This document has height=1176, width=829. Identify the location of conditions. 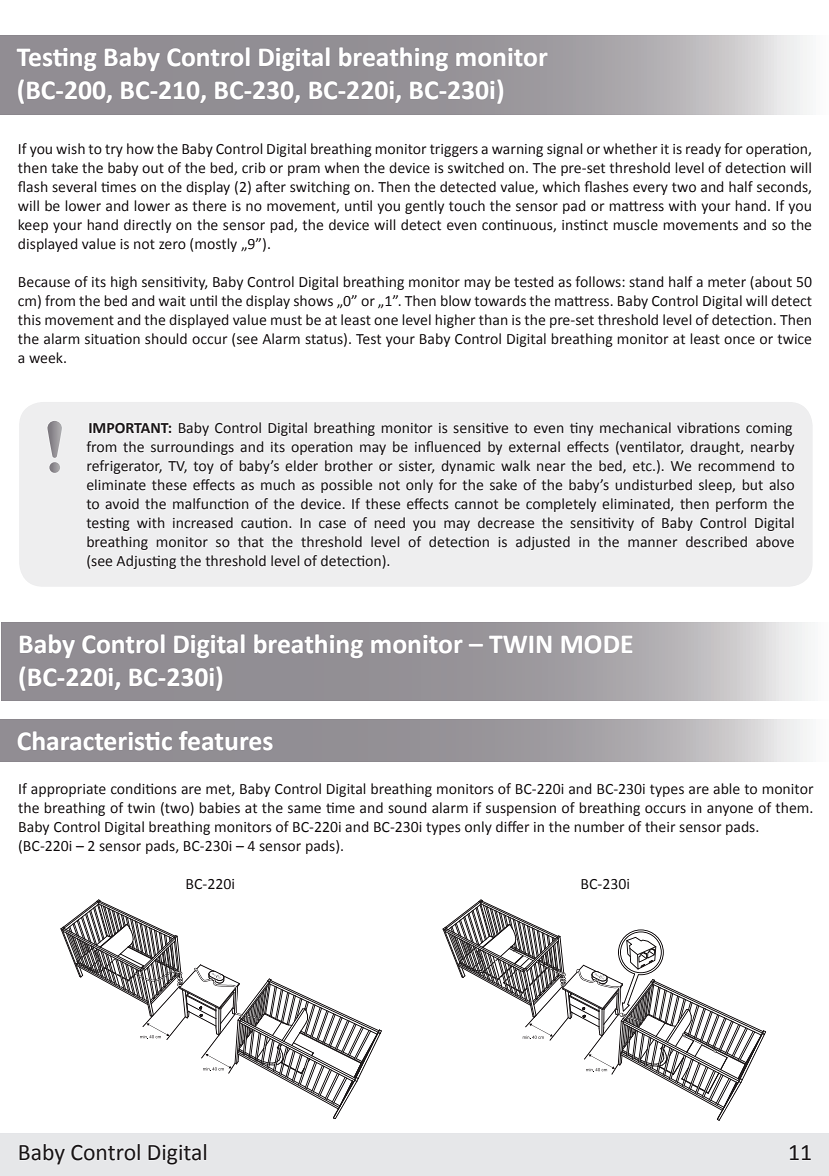
(144, 789).
